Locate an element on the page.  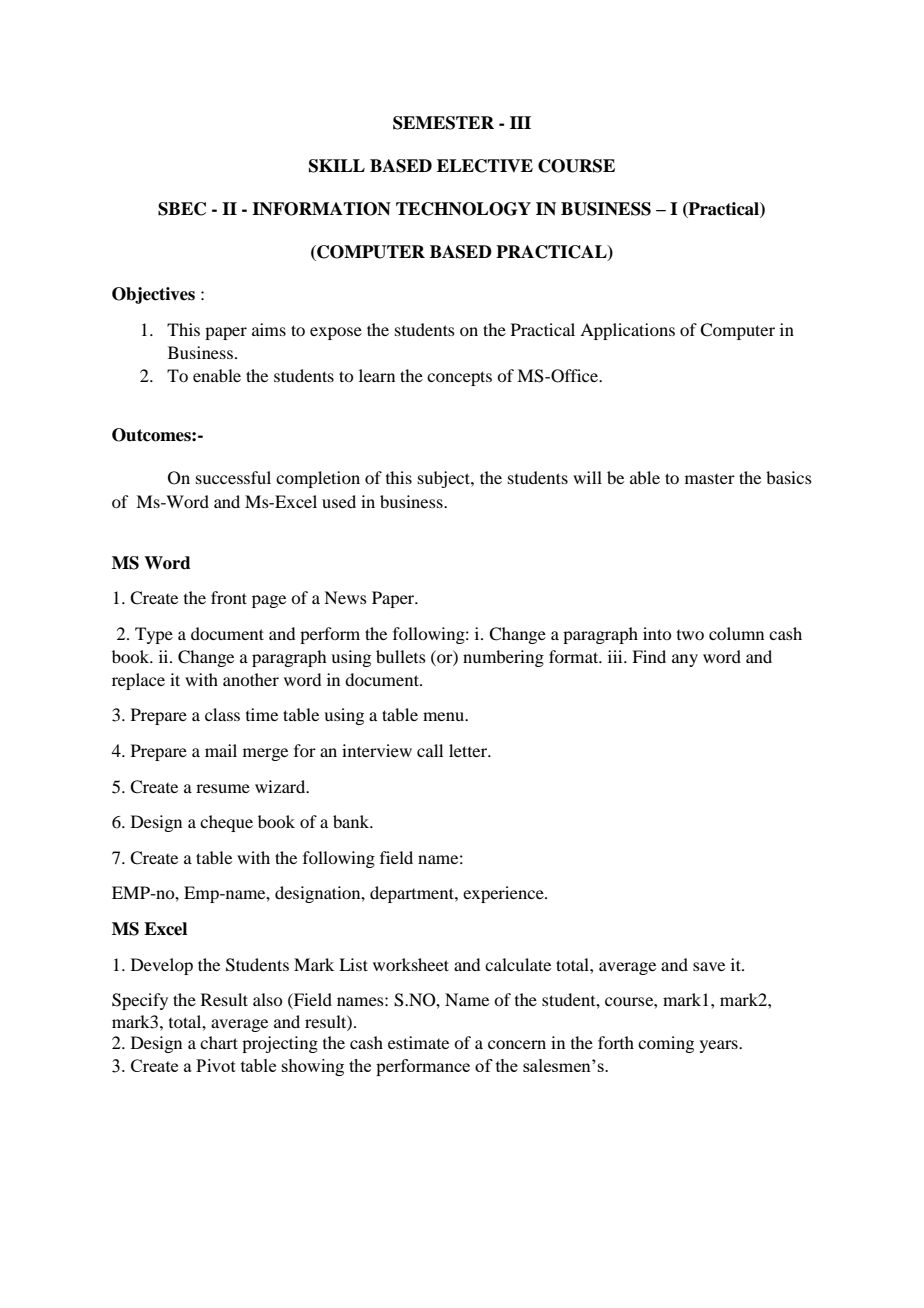
cheque is located at coordinates (226, 823).
